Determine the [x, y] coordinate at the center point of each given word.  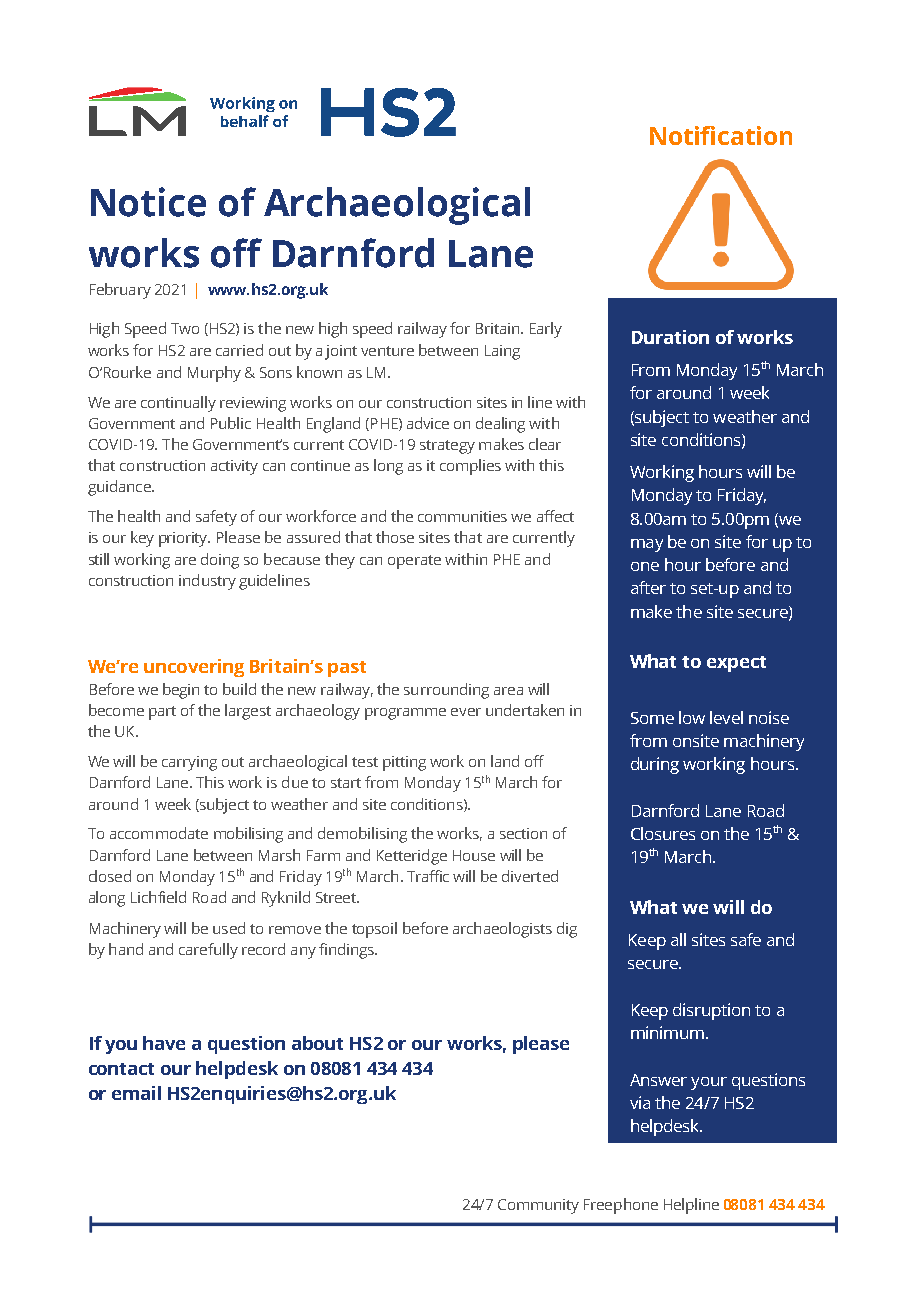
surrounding [446, 691]
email [136, 1093]
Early [546, 330]
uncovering [194, 668]
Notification [721, 135]
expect [736, 664]
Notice [148, 202]
